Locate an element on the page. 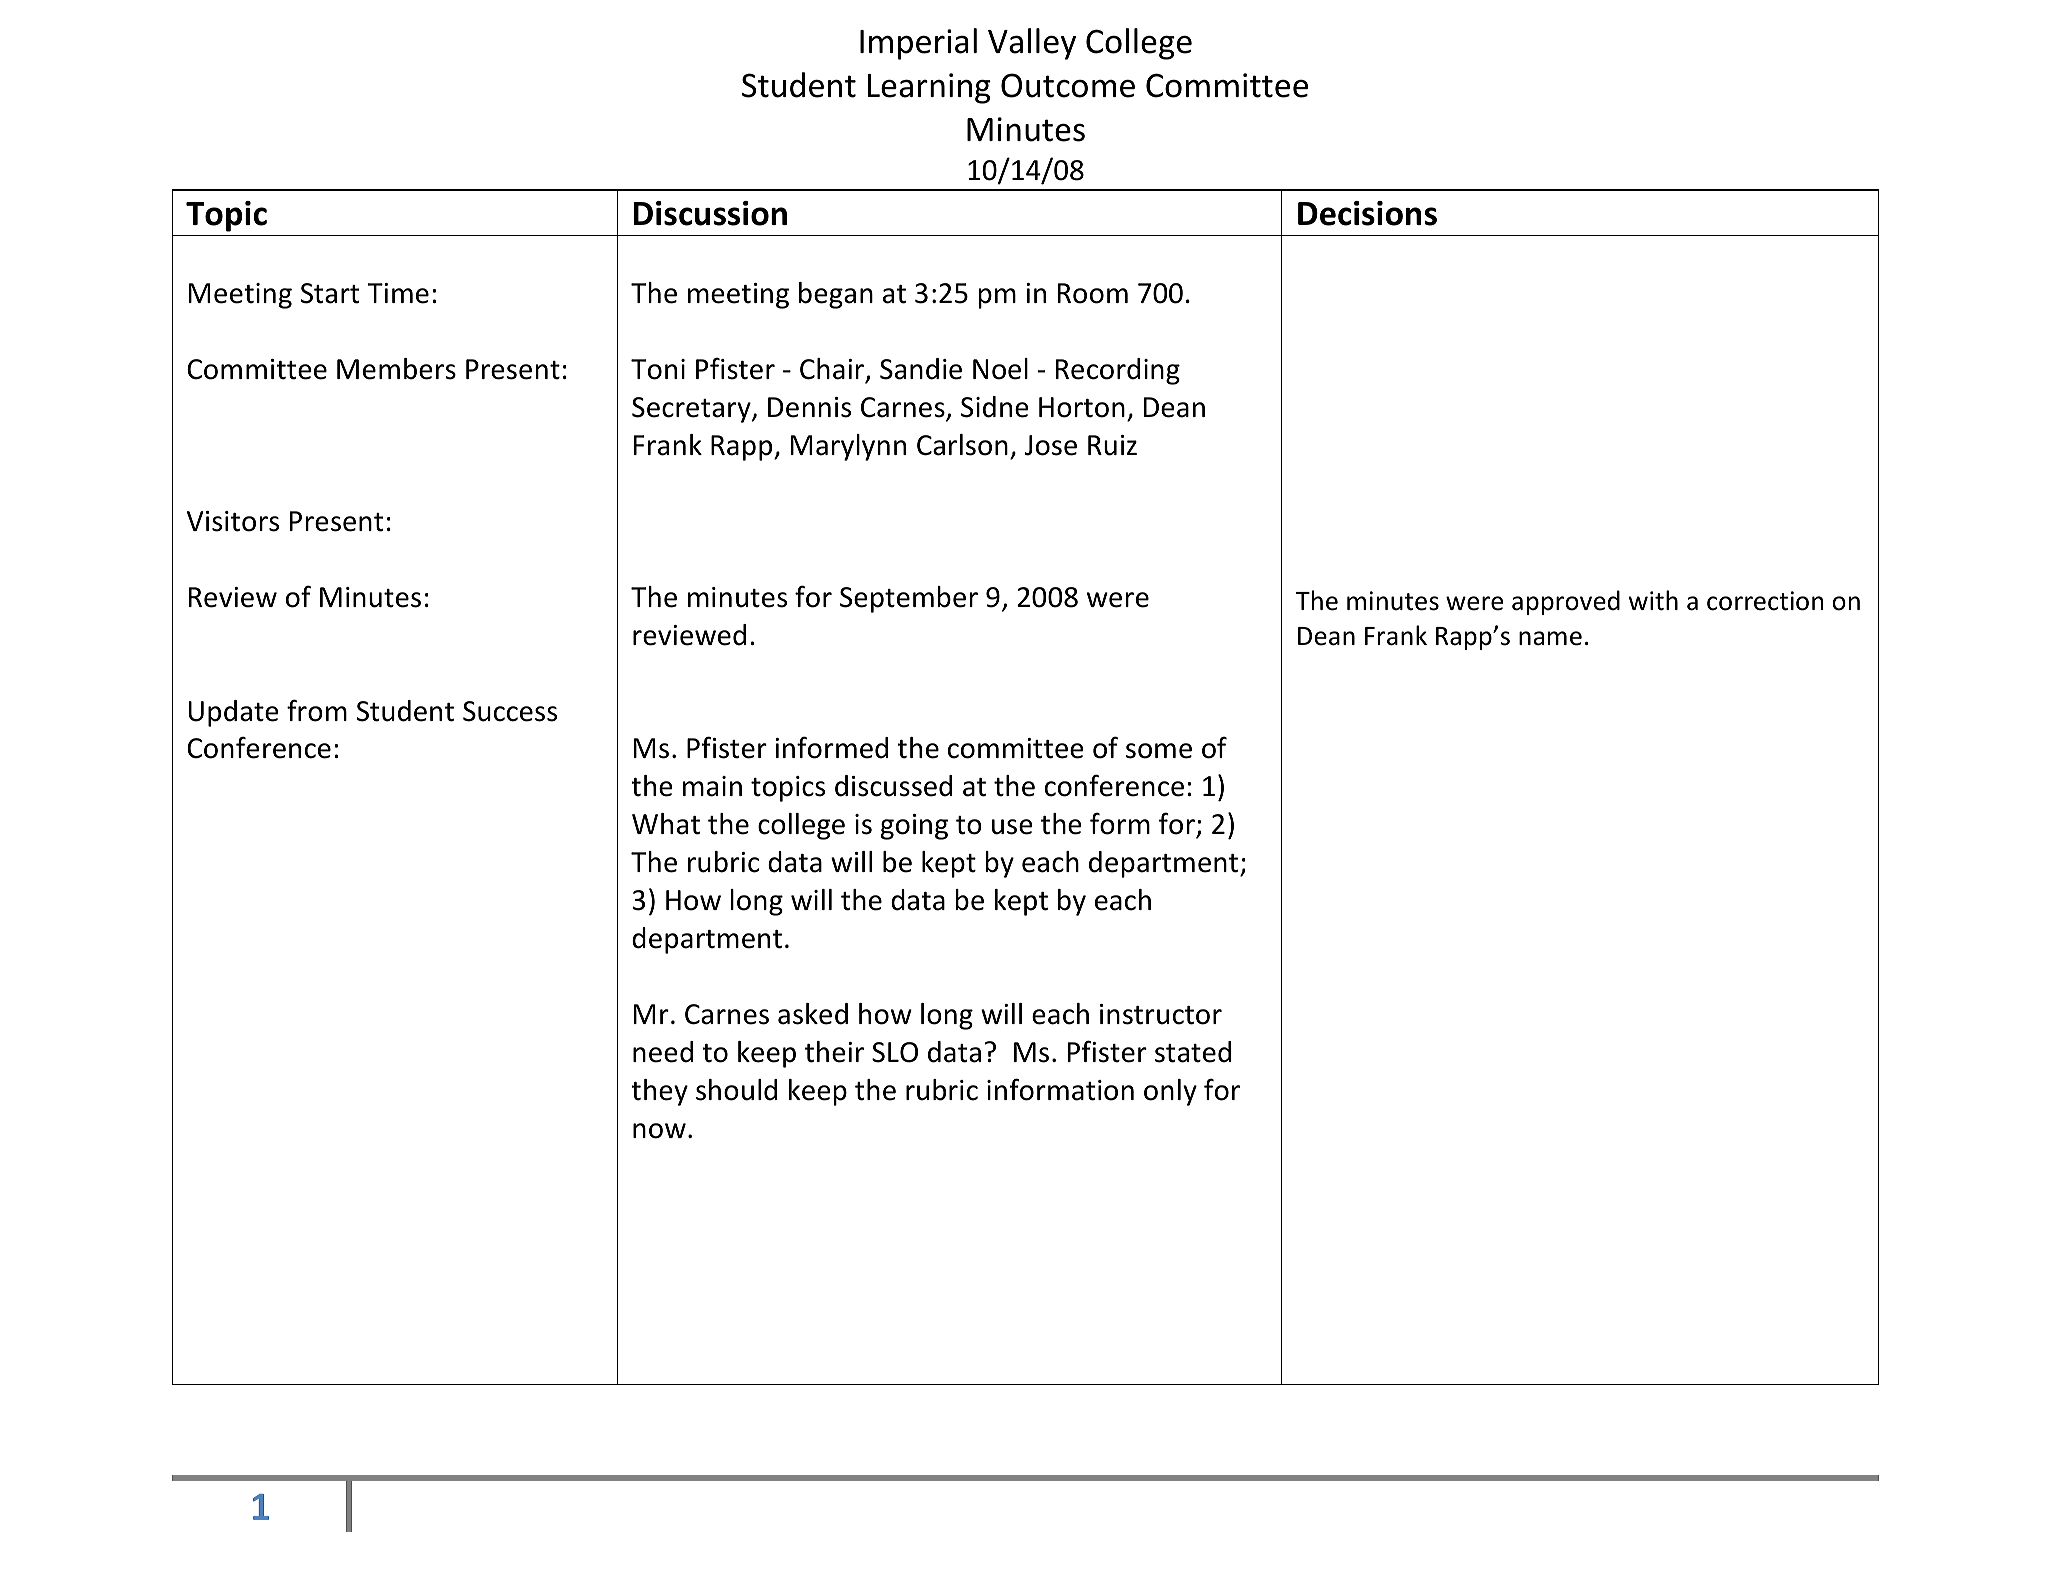  Decisions is located at coordinates (1367, 213).
